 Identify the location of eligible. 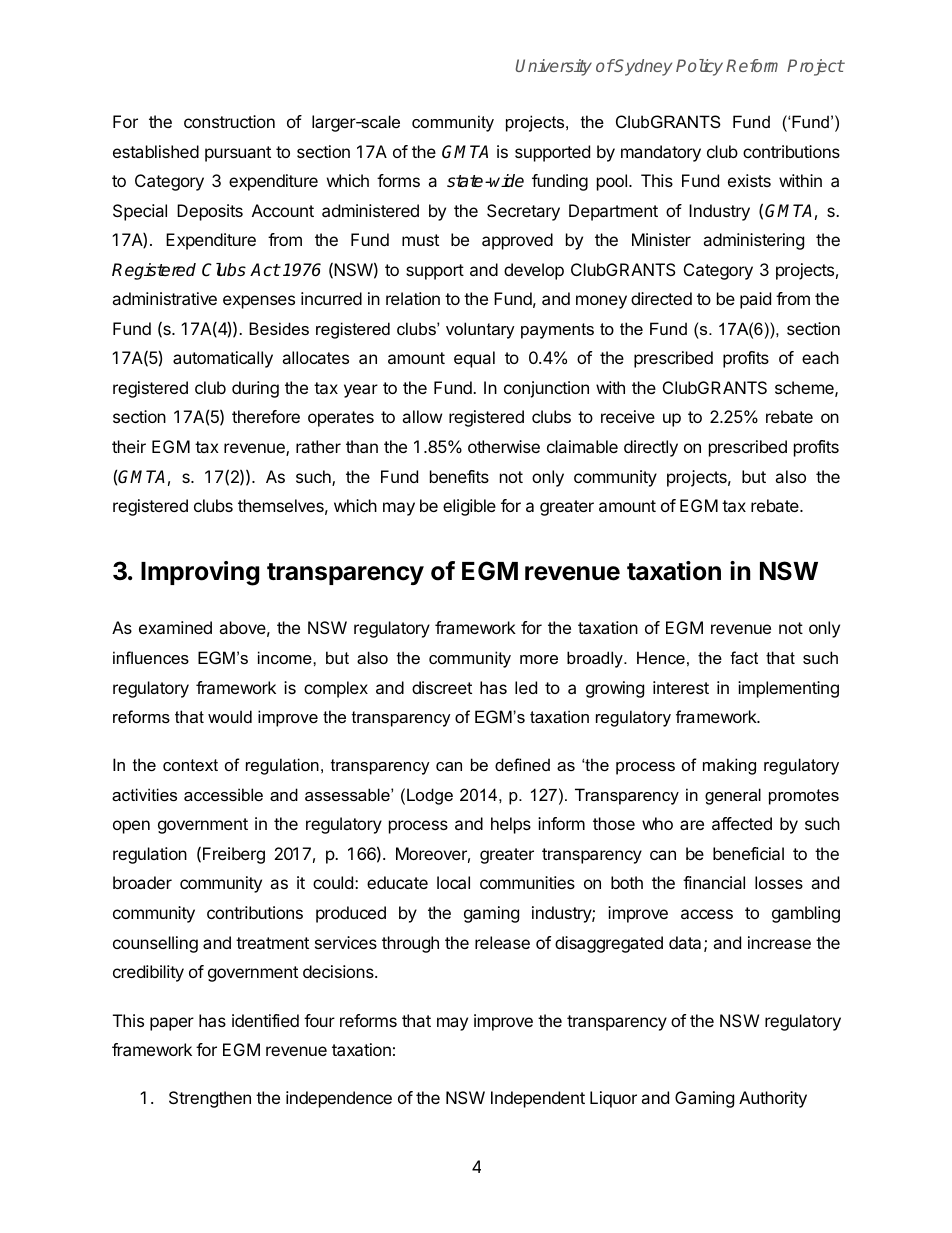
(469, 507).
